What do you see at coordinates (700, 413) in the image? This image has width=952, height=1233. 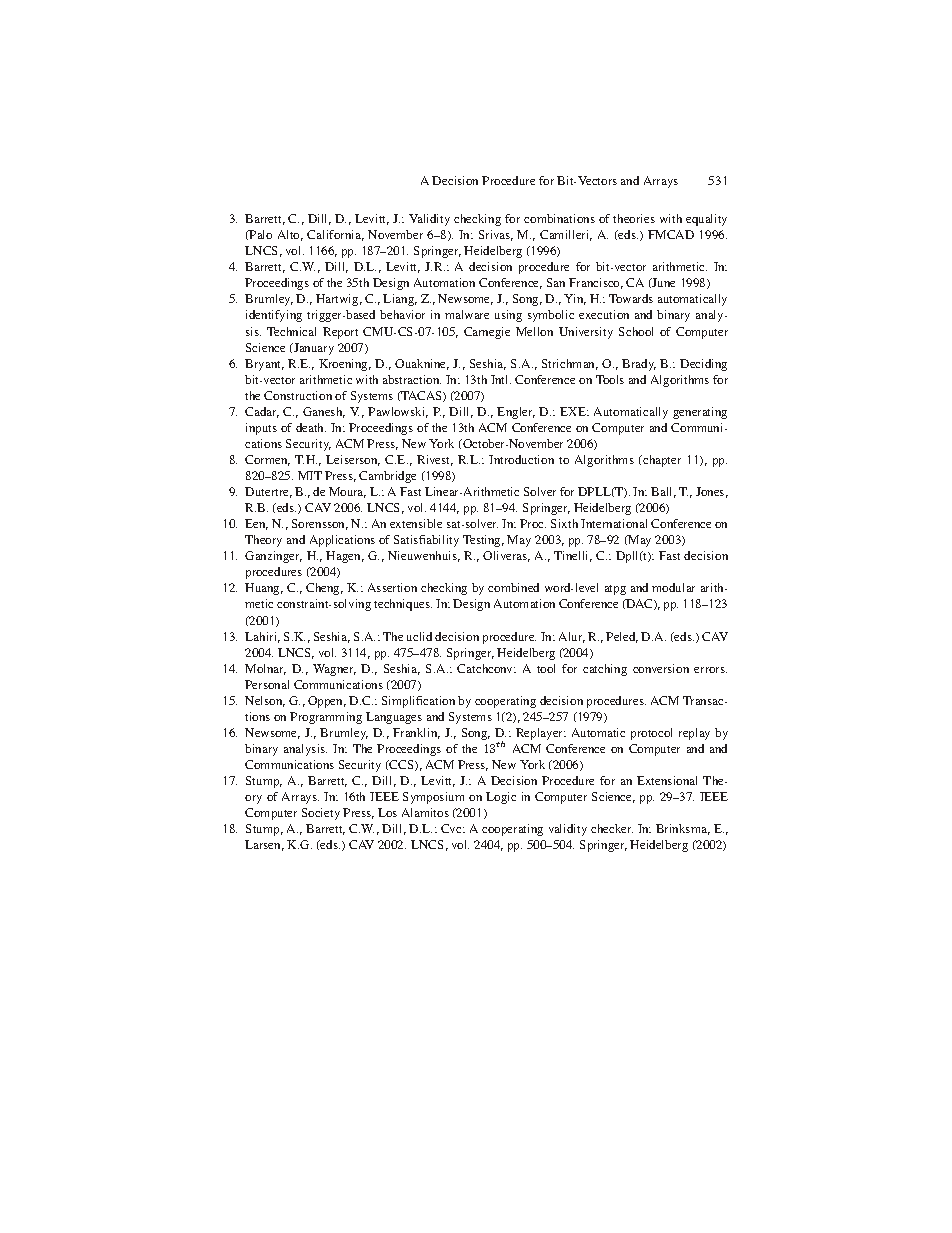 I see `generating` at bounding box center [700, 413].
